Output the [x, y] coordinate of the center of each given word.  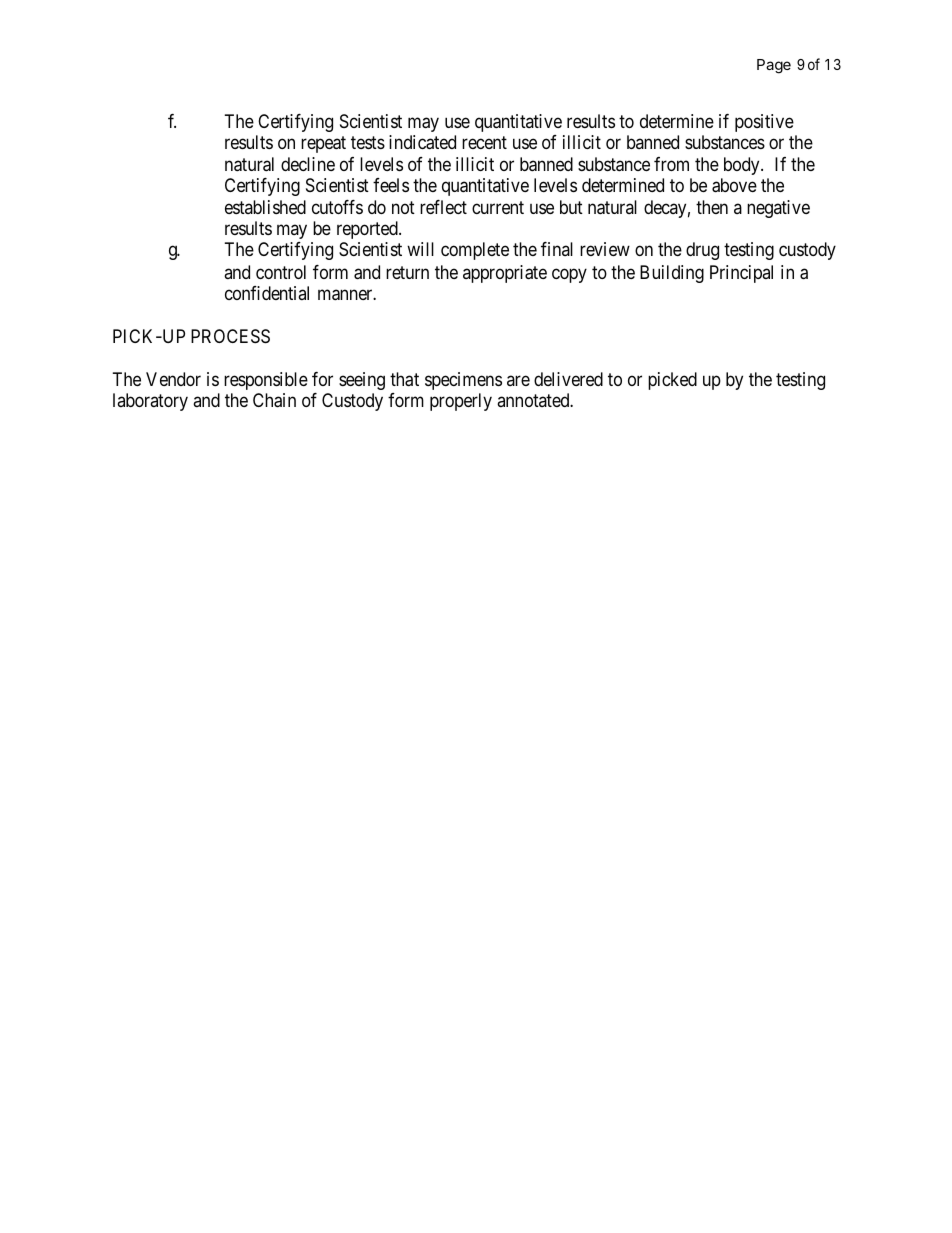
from [671, 164]
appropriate [505, 274]
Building [672, 274]
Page [774, 66]
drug [702, 251]
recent [484, 142]
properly [461, 402]
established [265, 207]
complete [475, 251]
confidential [267, 293]
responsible [266, 381]
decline [308, 164]
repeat [323, 144]
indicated [422, 142]
